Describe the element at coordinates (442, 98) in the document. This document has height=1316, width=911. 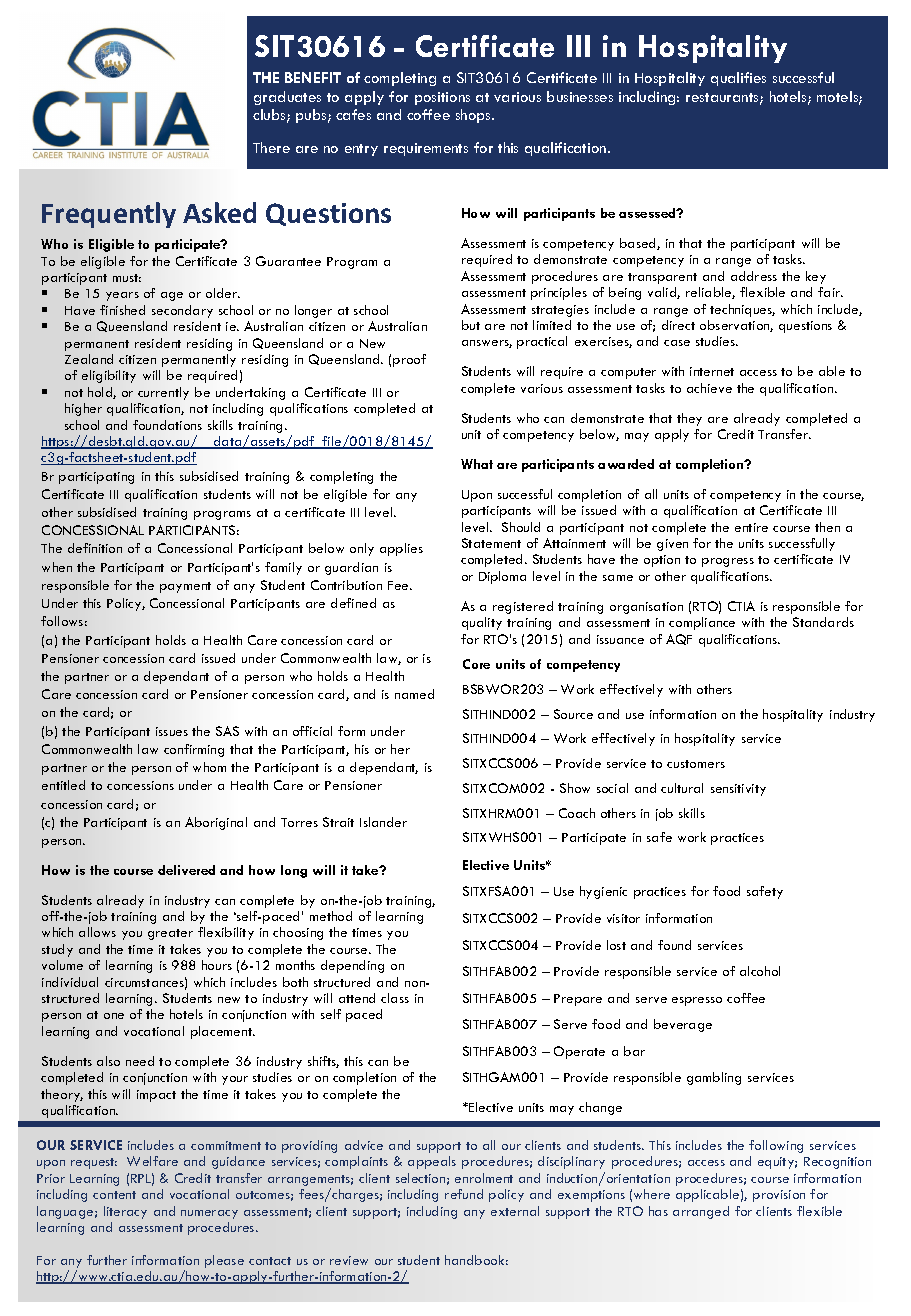
I see `positions` at that location.
